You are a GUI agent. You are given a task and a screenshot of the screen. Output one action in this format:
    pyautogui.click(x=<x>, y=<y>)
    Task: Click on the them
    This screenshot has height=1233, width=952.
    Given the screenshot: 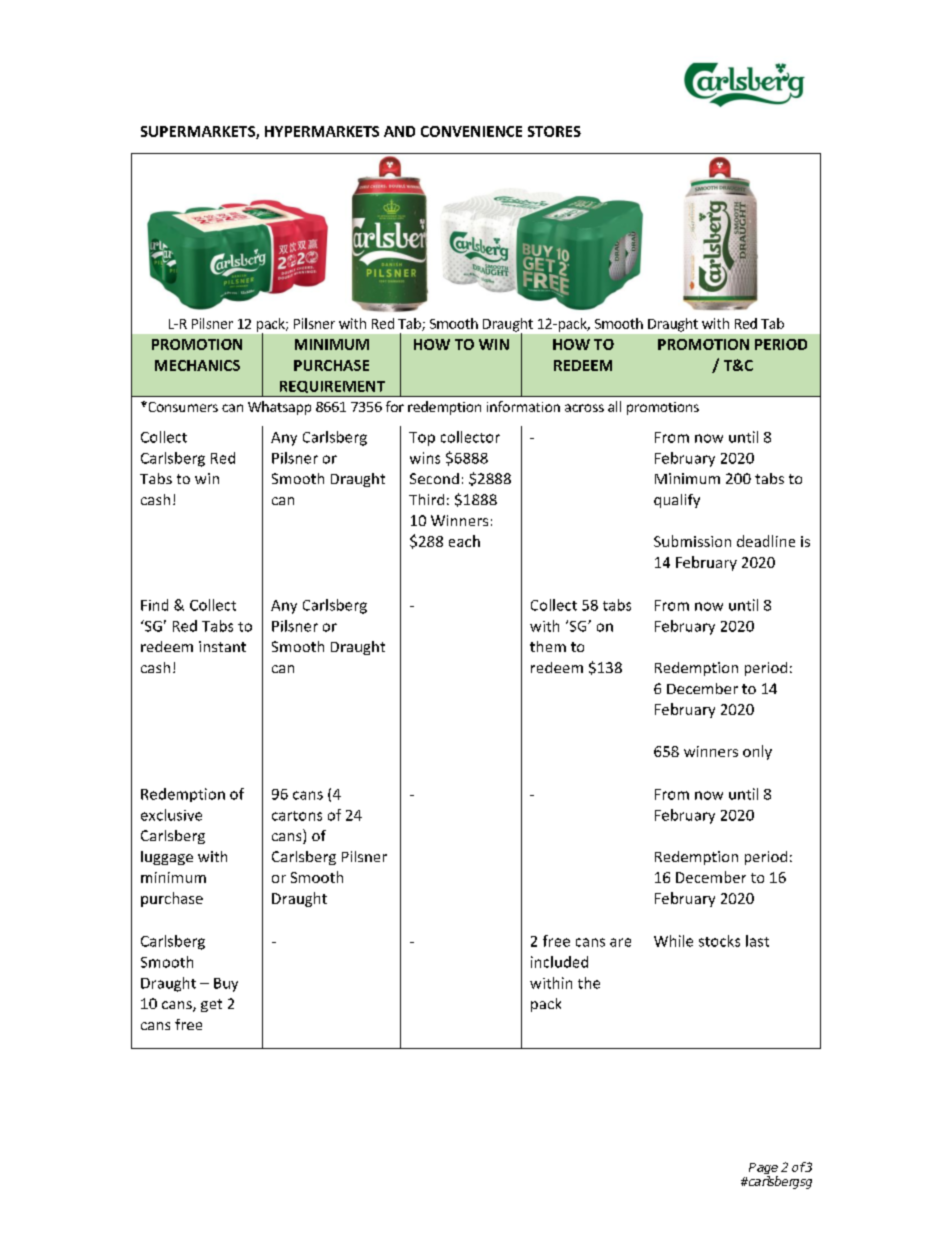 What is the action you would take?
    pyautogui.click(x=548, y=646)
